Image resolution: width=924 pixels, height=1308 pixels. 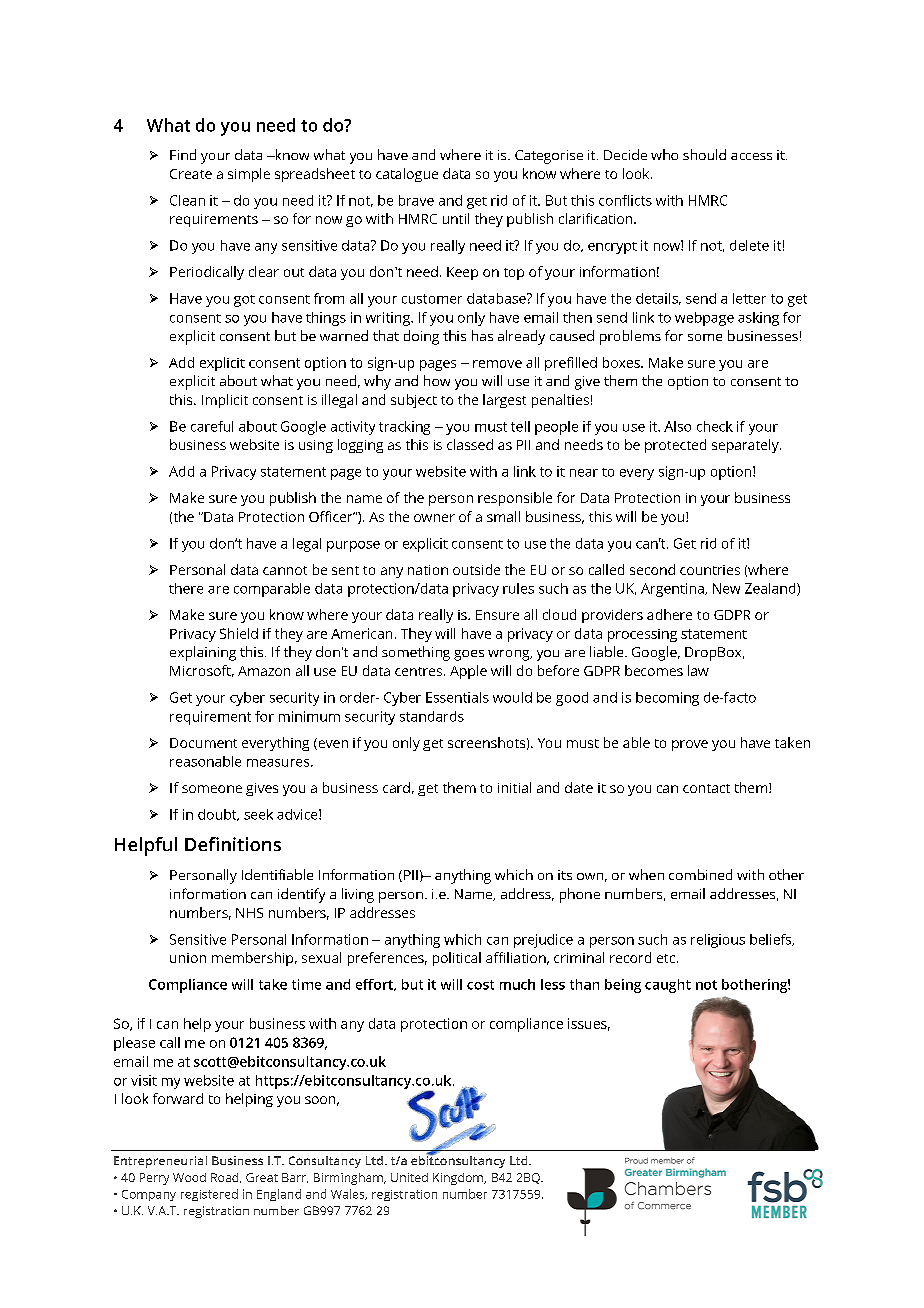 I want to click on until, so click(x=456, y=218).
